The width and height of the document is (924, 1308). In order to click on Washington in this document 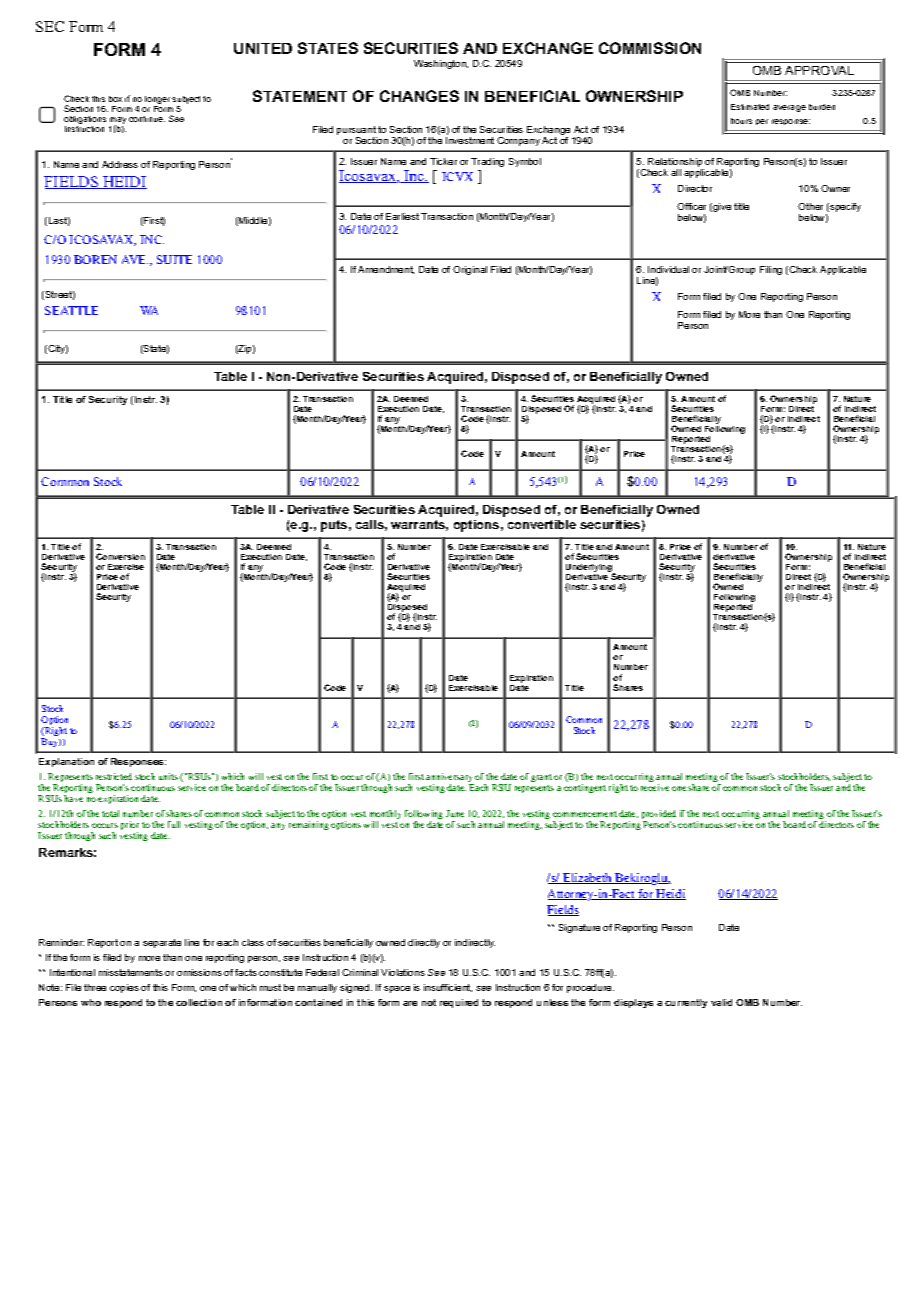, I will do `click(441, 64)`.
